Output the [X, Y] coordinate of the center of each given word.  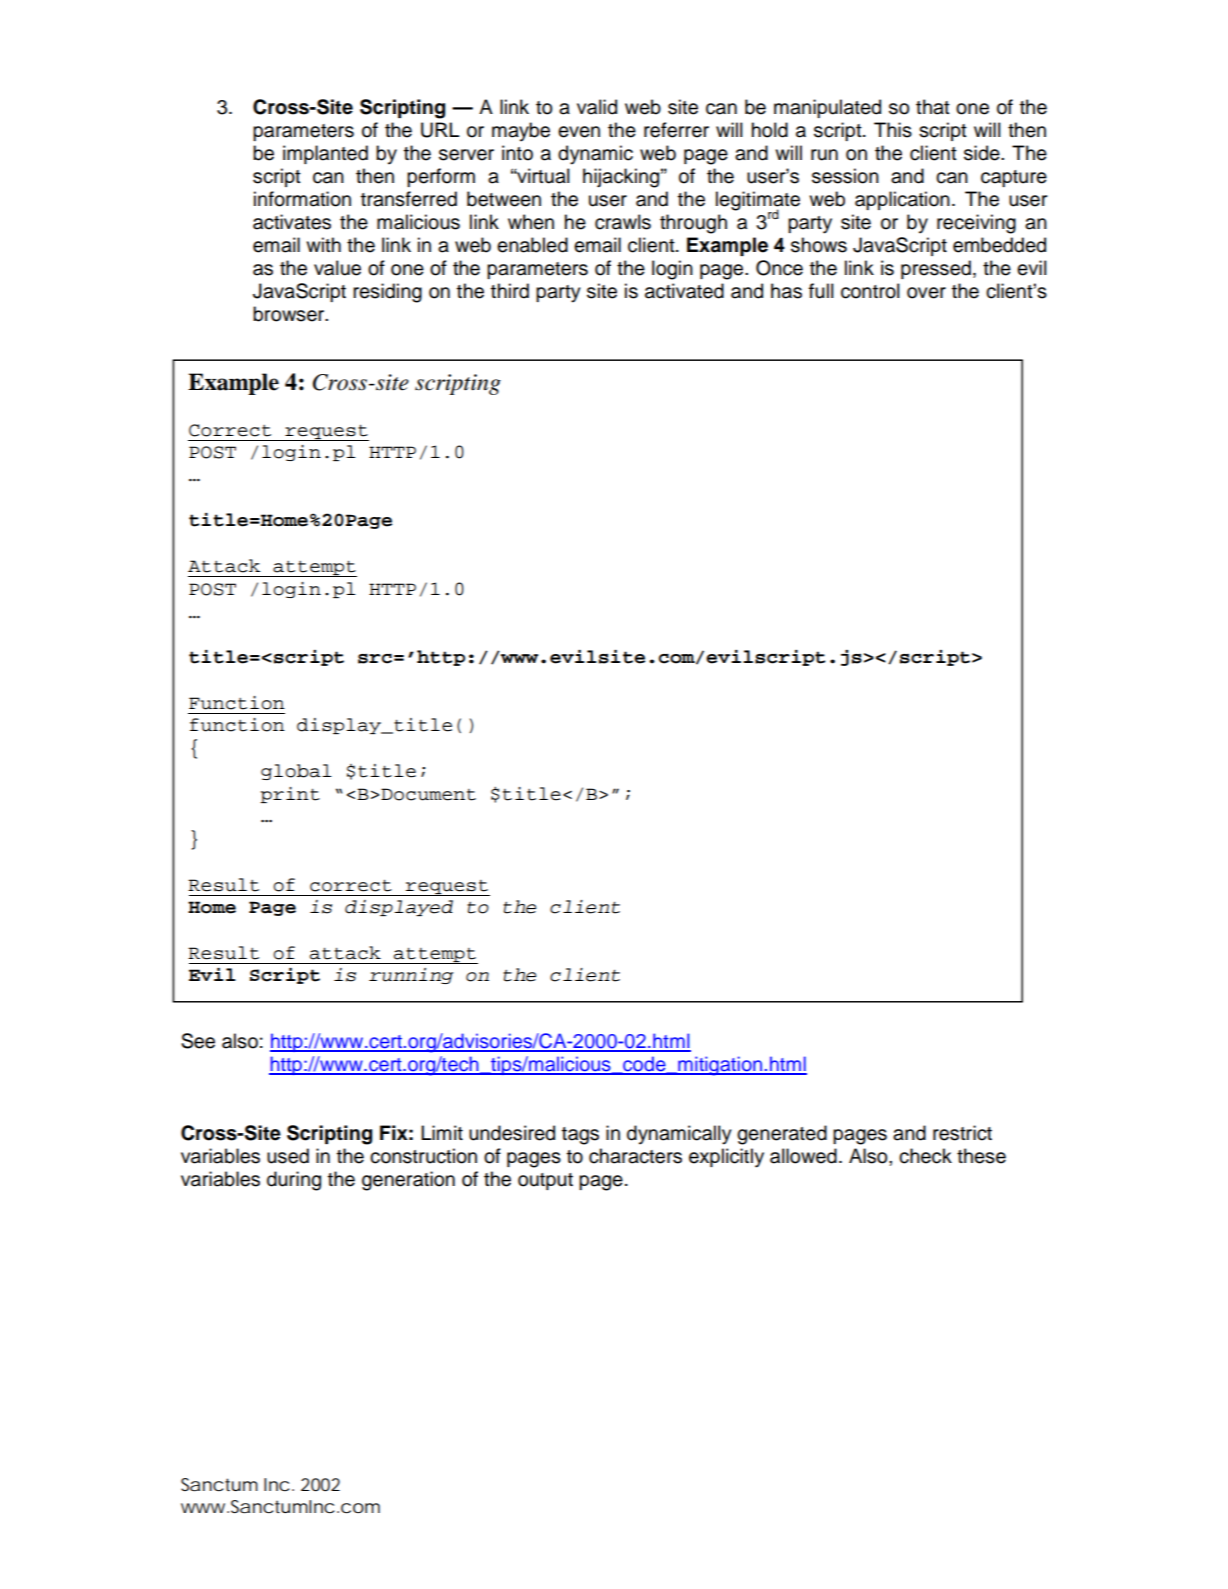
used [288, 1156]
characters [635, 1156]
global [296, 772]
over [926, 293]
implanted [325, 154]
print [290, 795]
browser [290, 314]
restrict [962, 1133]
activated [684, 291]
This [893, 130]
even [579, 132]
